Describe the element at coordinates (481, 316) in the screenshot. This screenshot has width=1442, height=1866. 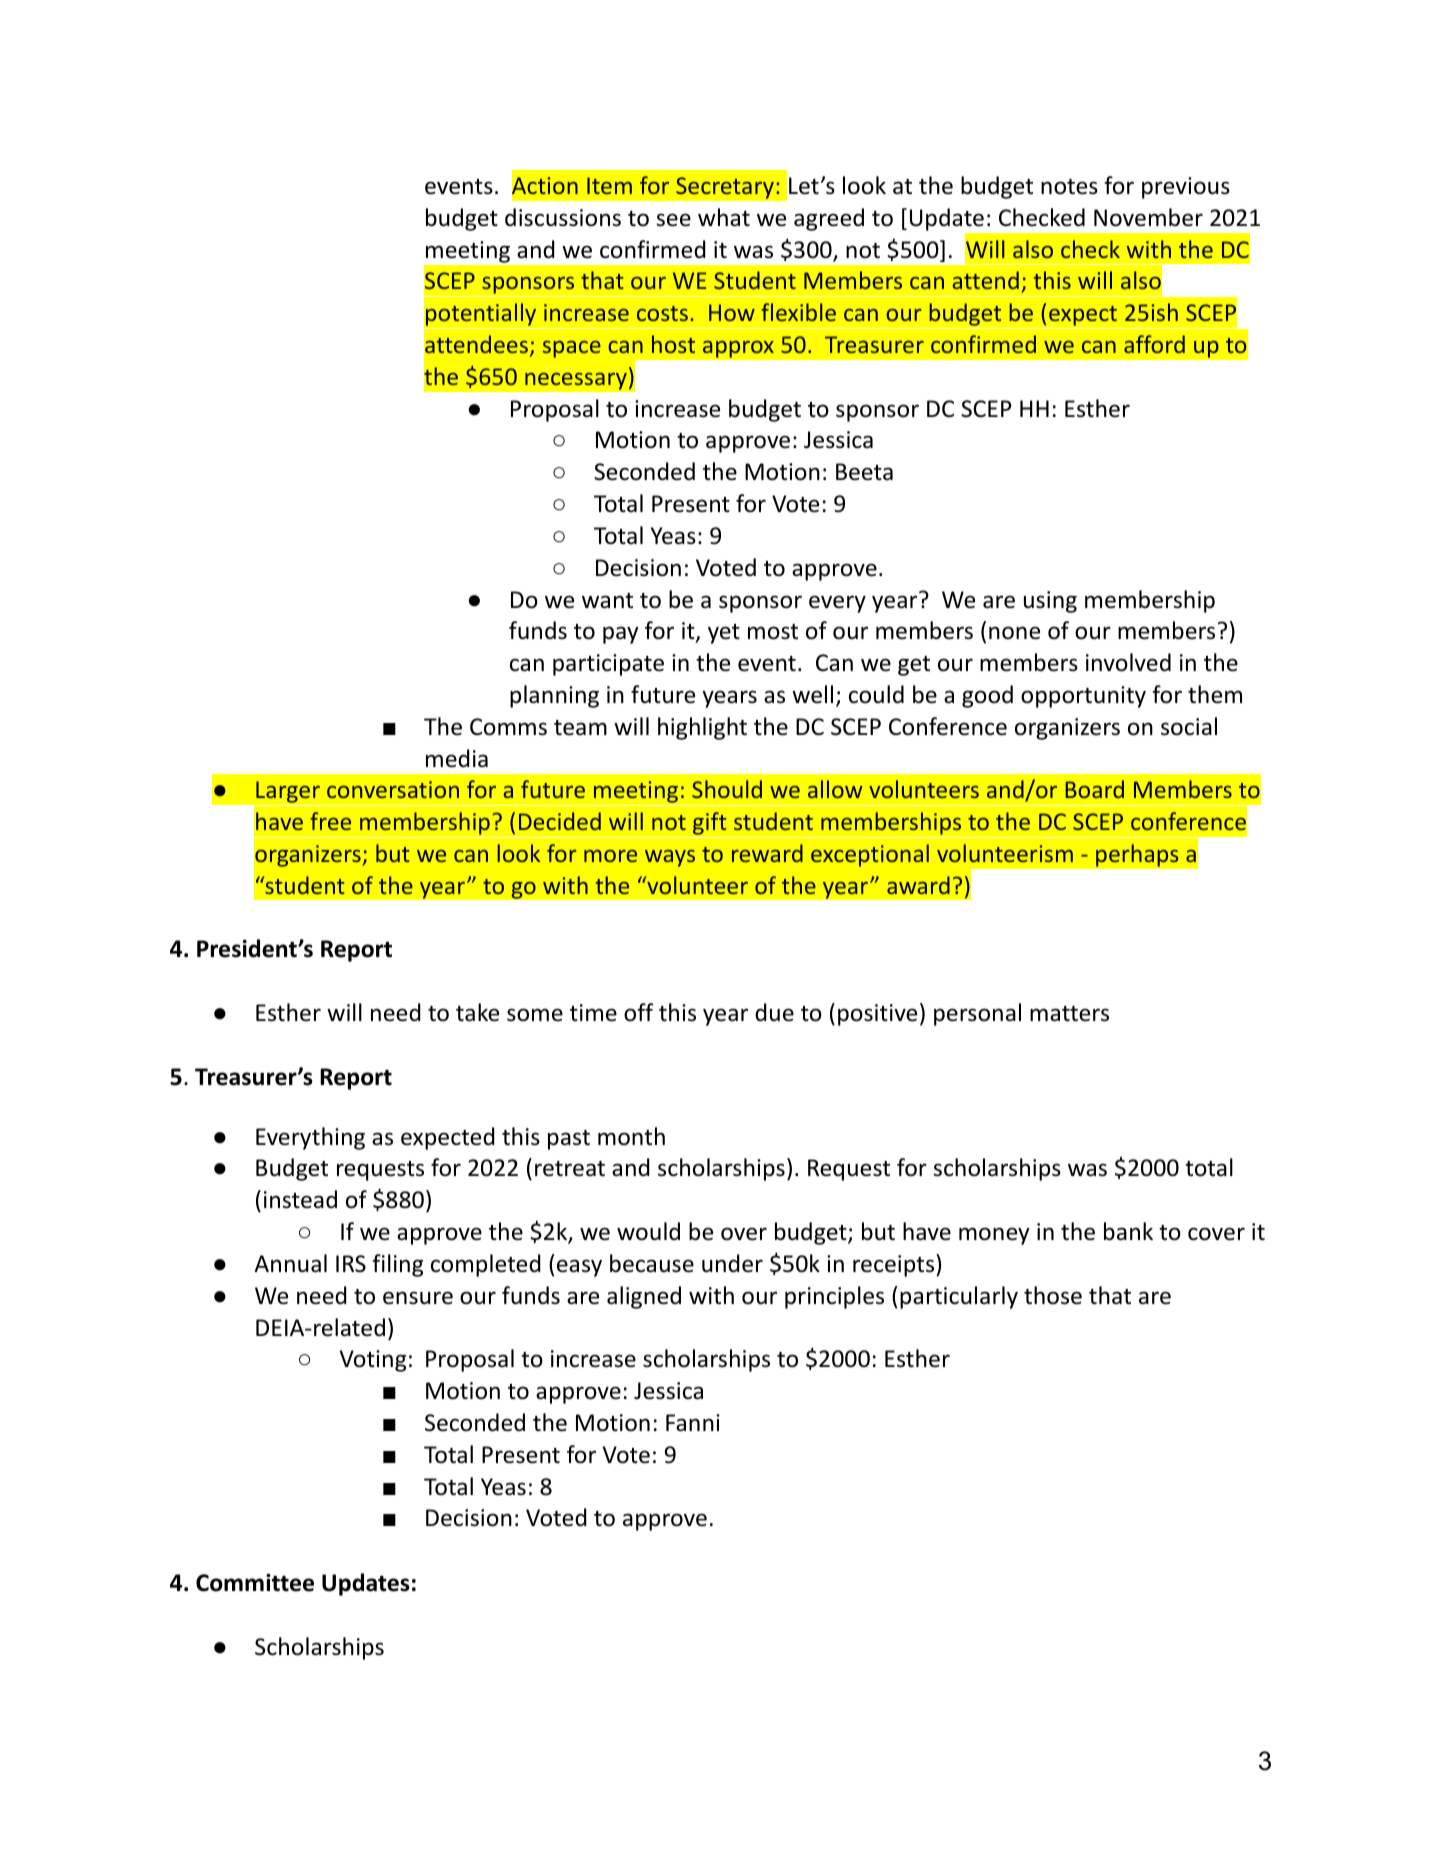
I see `potentially` at that location.
